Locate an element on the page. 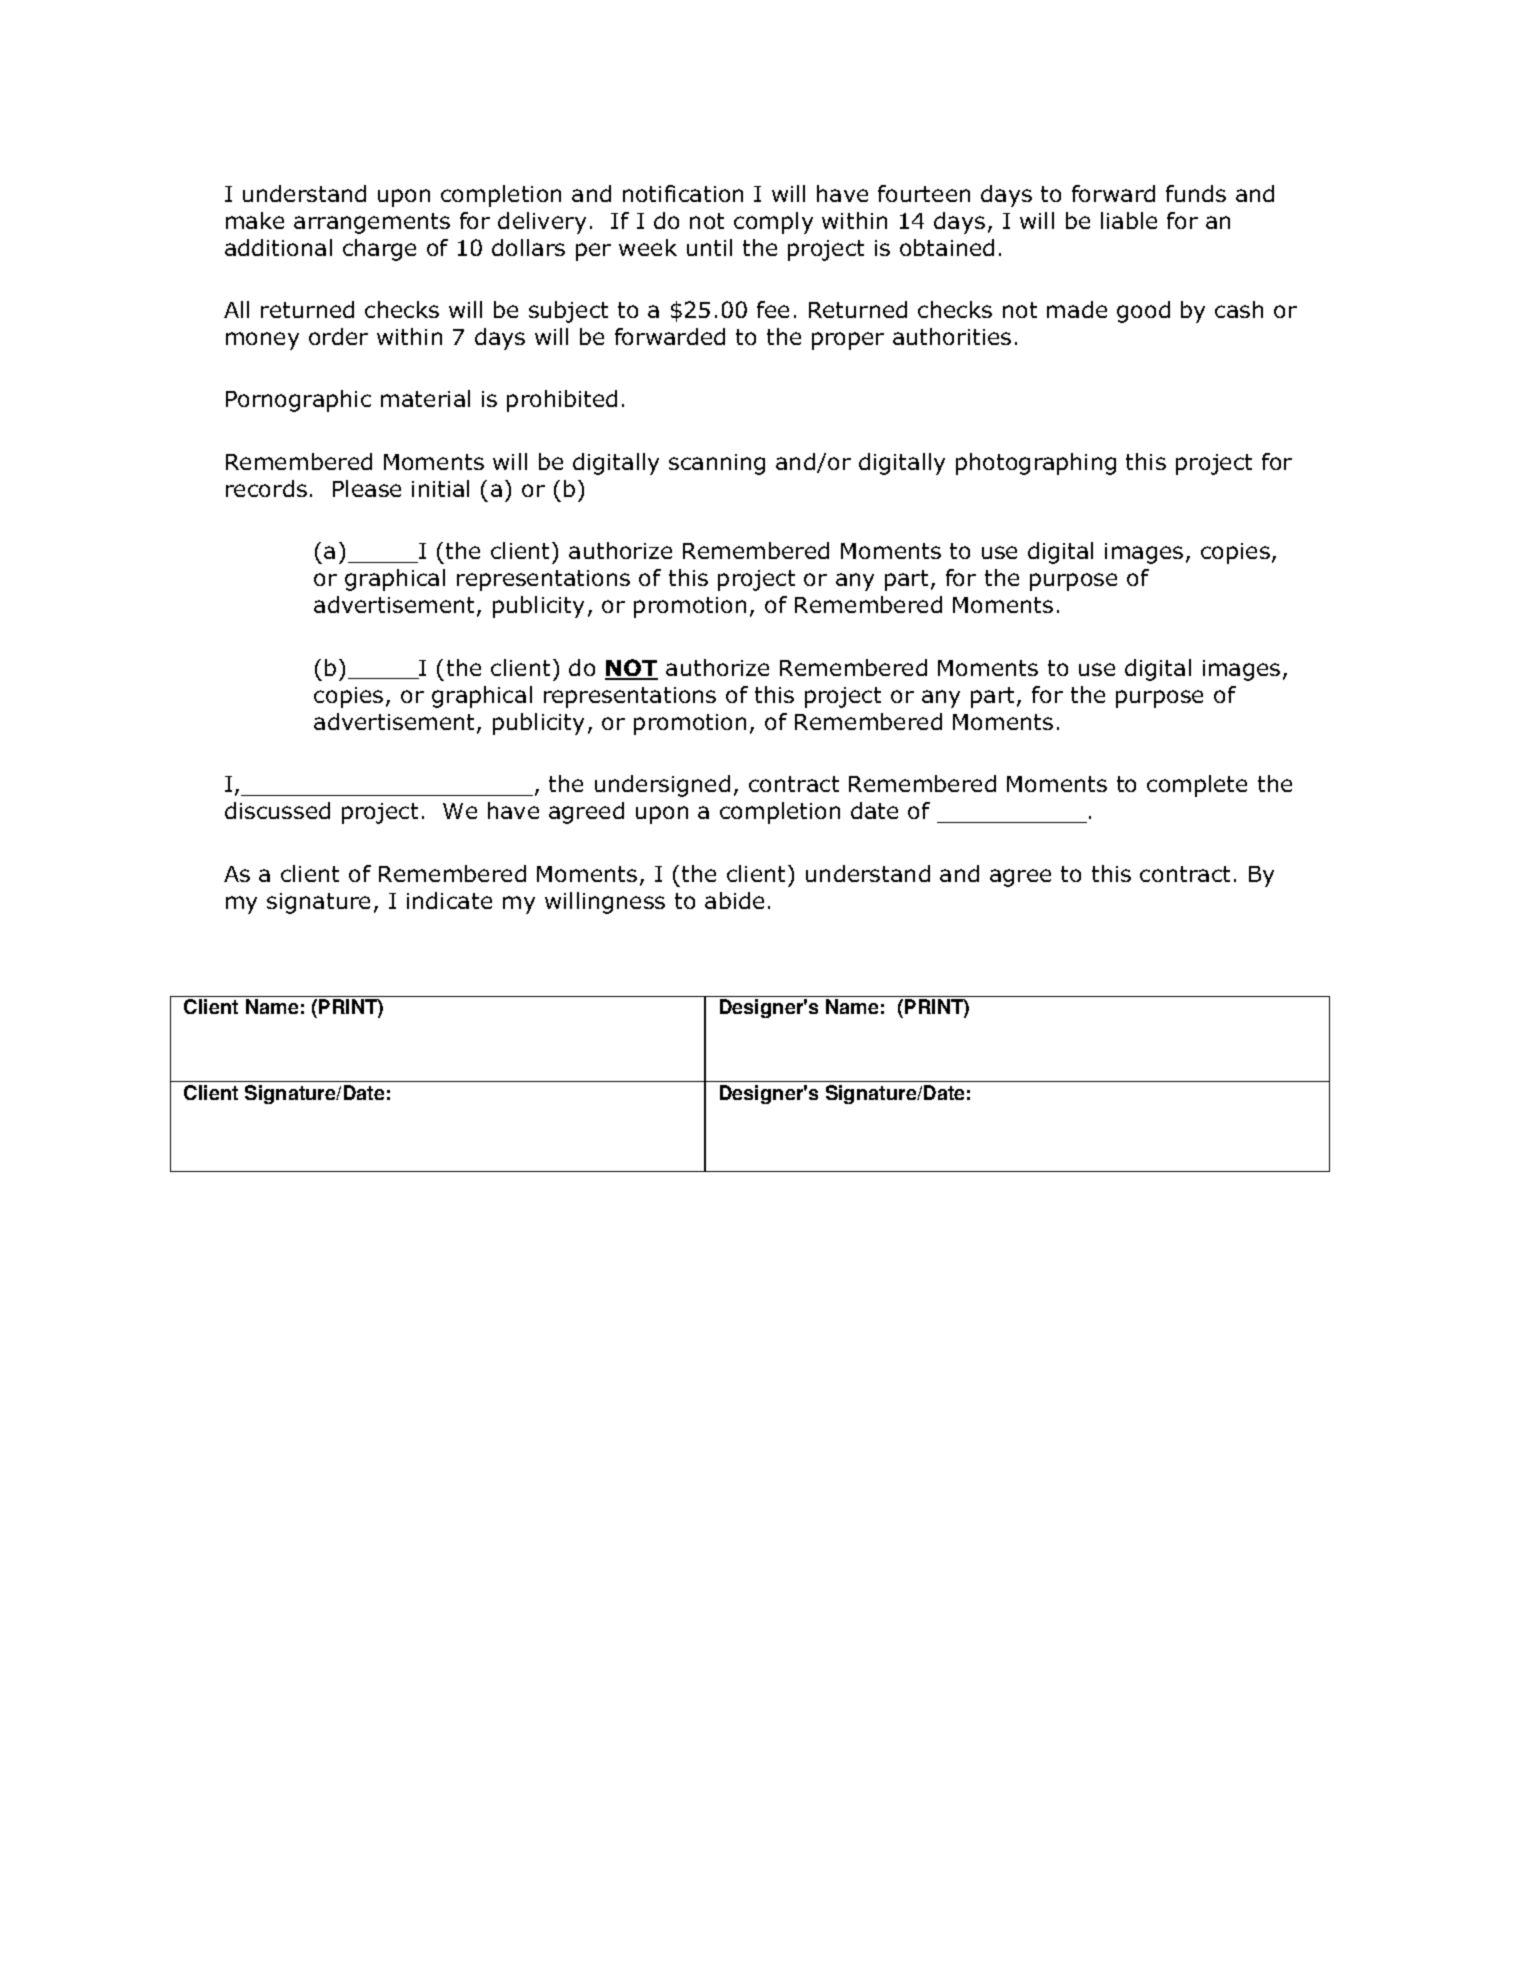 The height and width of the image is (1973, 1524). abide is located at coordinates (734, 900).
